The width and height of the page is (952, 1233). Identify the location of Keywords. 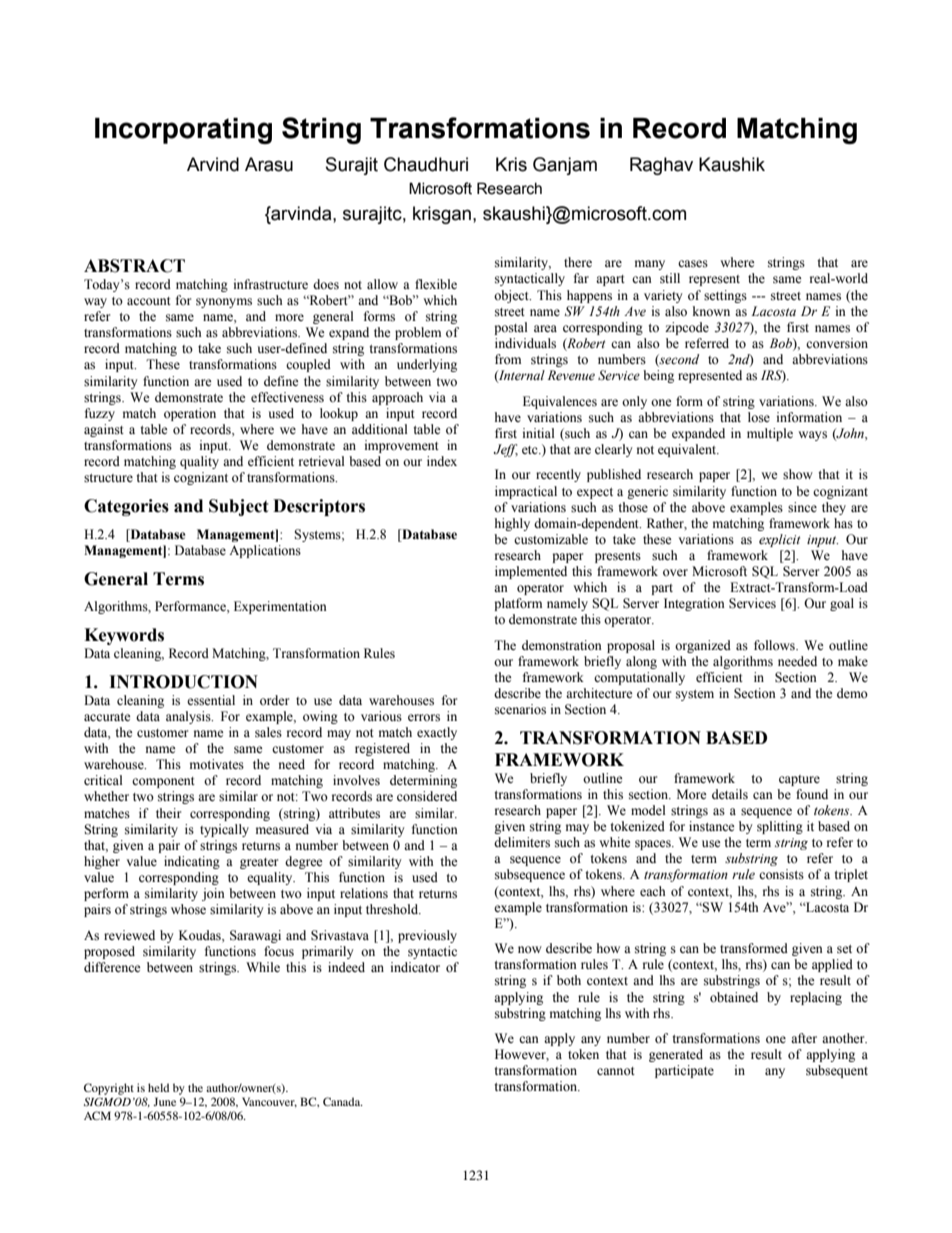
(124, 636).
